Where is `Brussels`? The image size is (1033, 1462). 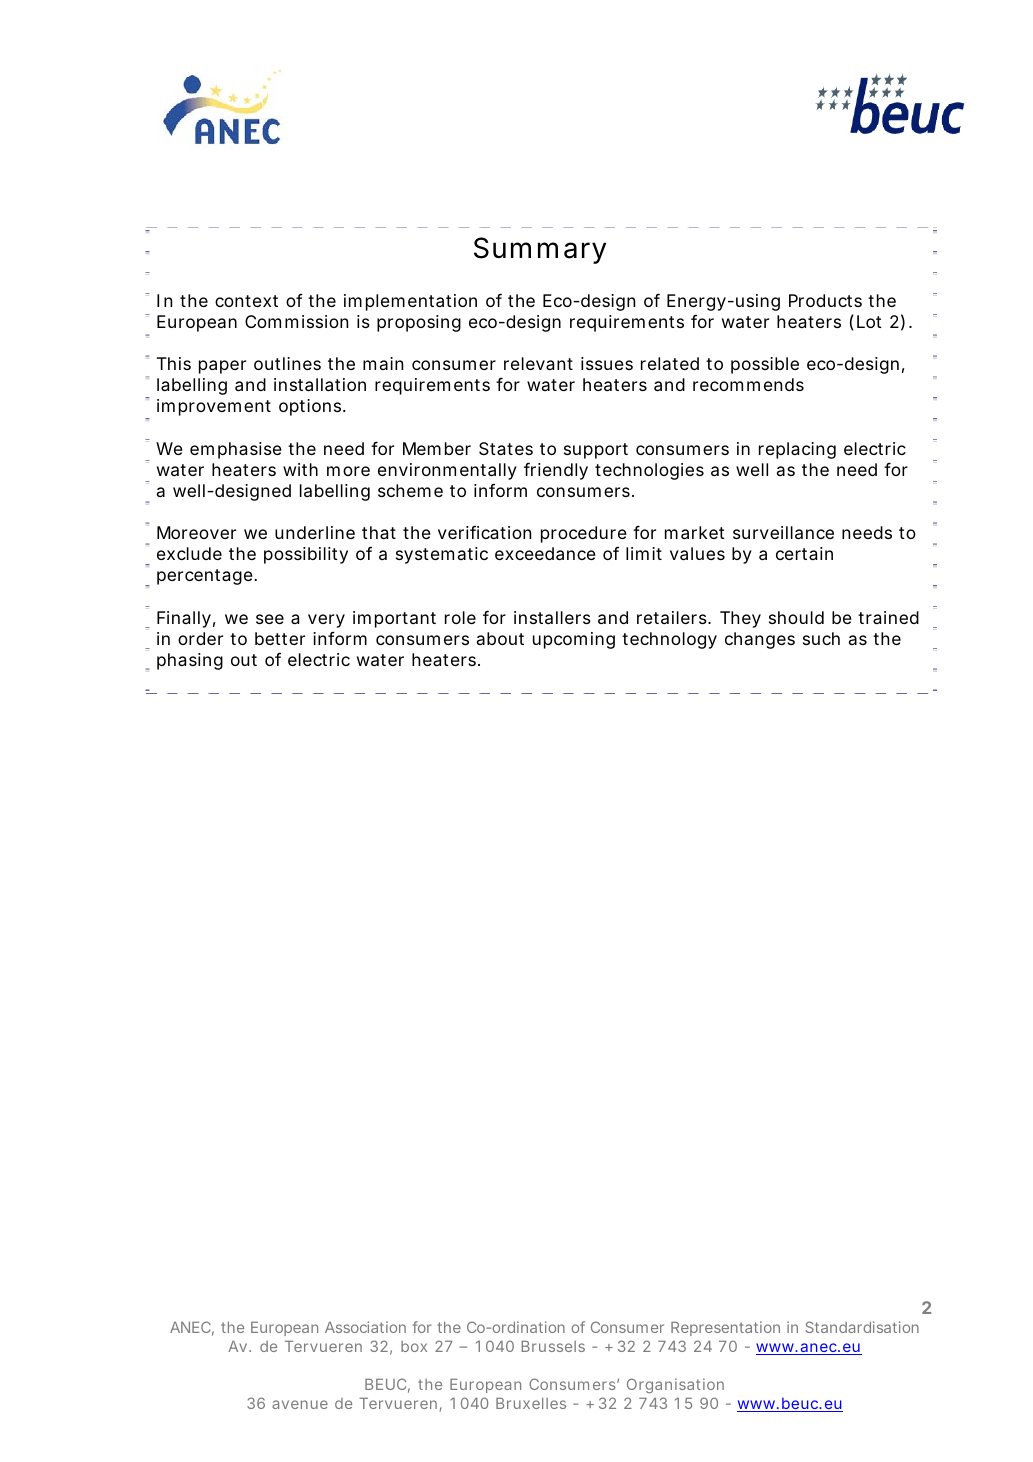 Brussels is located at coordinates (553, 1346).
